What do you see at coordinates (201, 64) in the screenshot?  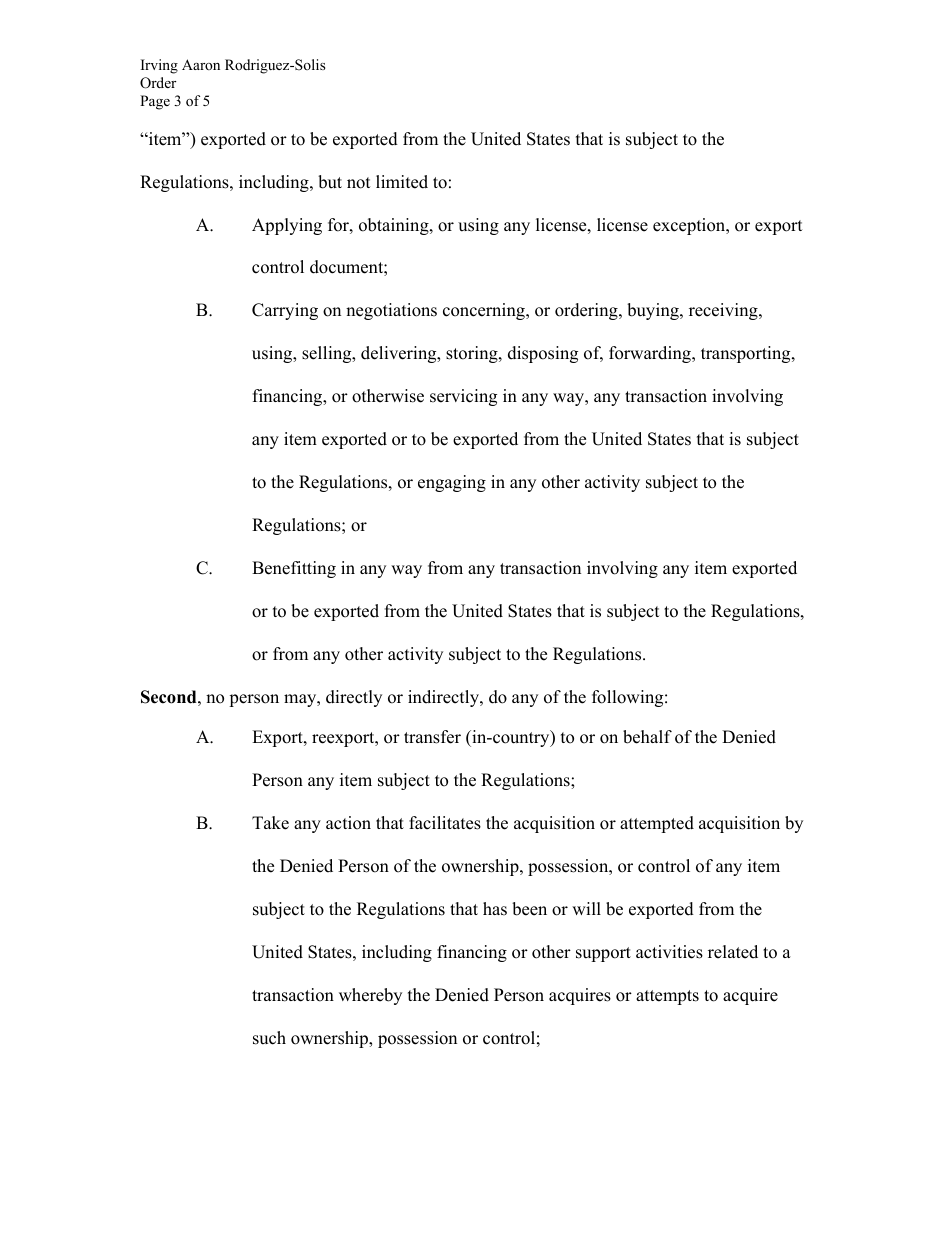 I see `Aaron` at bounding box center [201, 64].
